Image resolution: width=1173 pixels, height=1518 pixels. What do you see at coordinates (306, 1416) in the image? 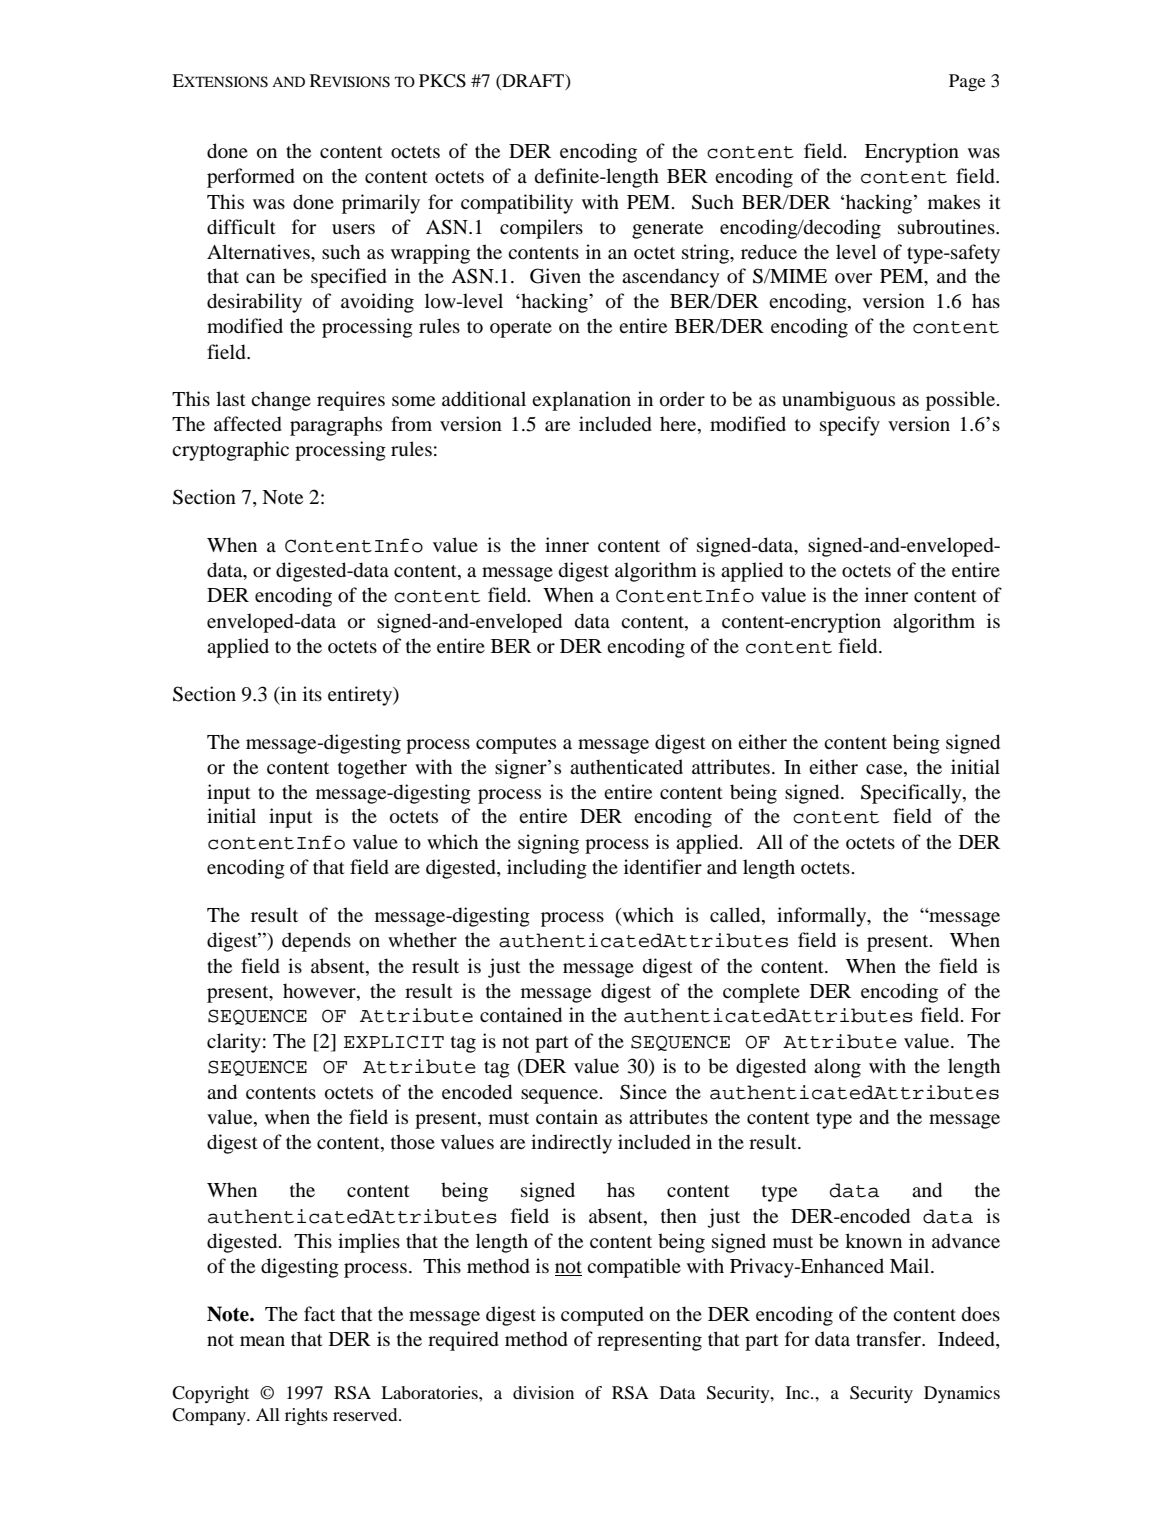
I see `rights` at bounding box center [306, 1416].
